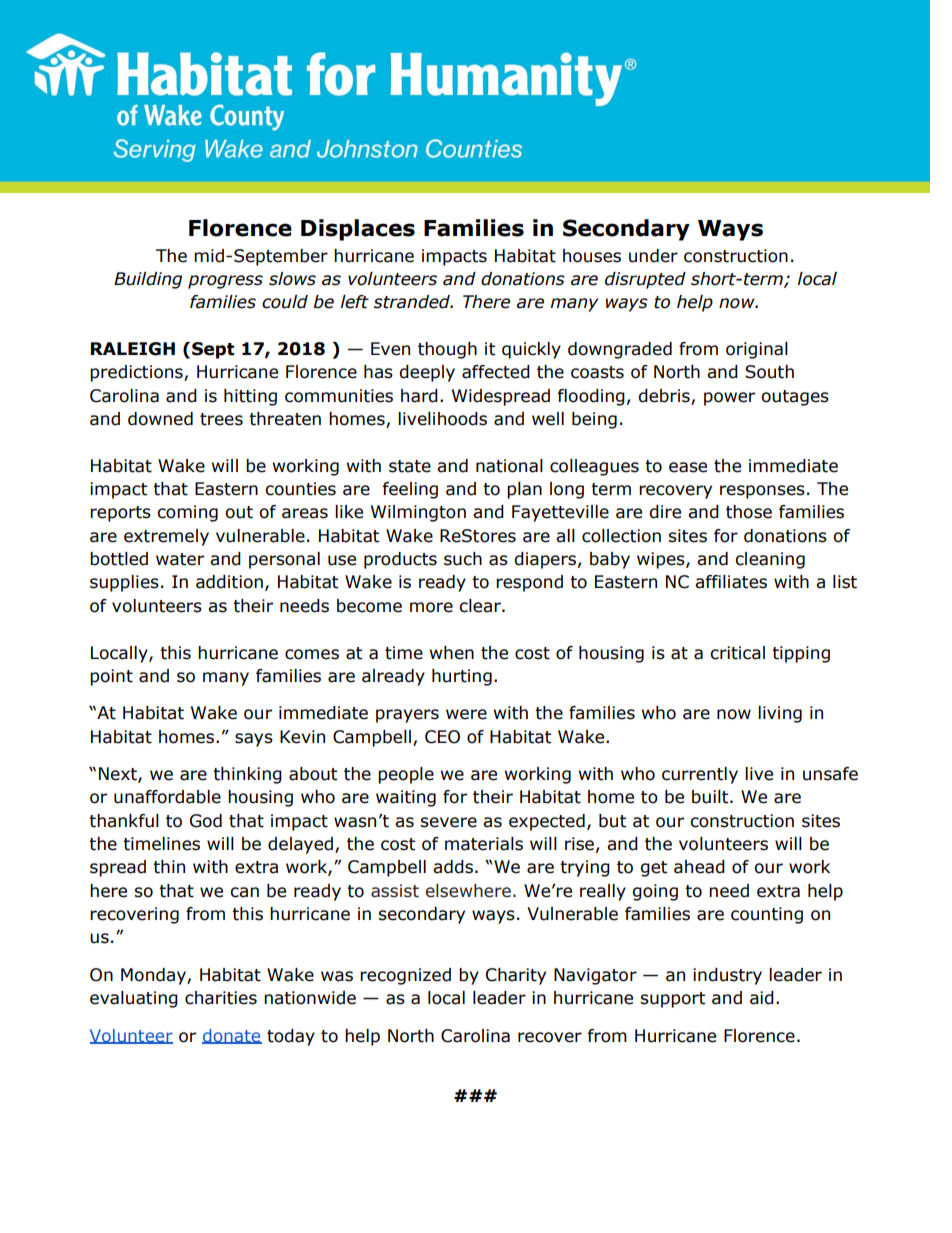 The width and height of the page is (952, 1233). Describe the element at coordinates (225, 282) in the page. I see `progress` at that location.
